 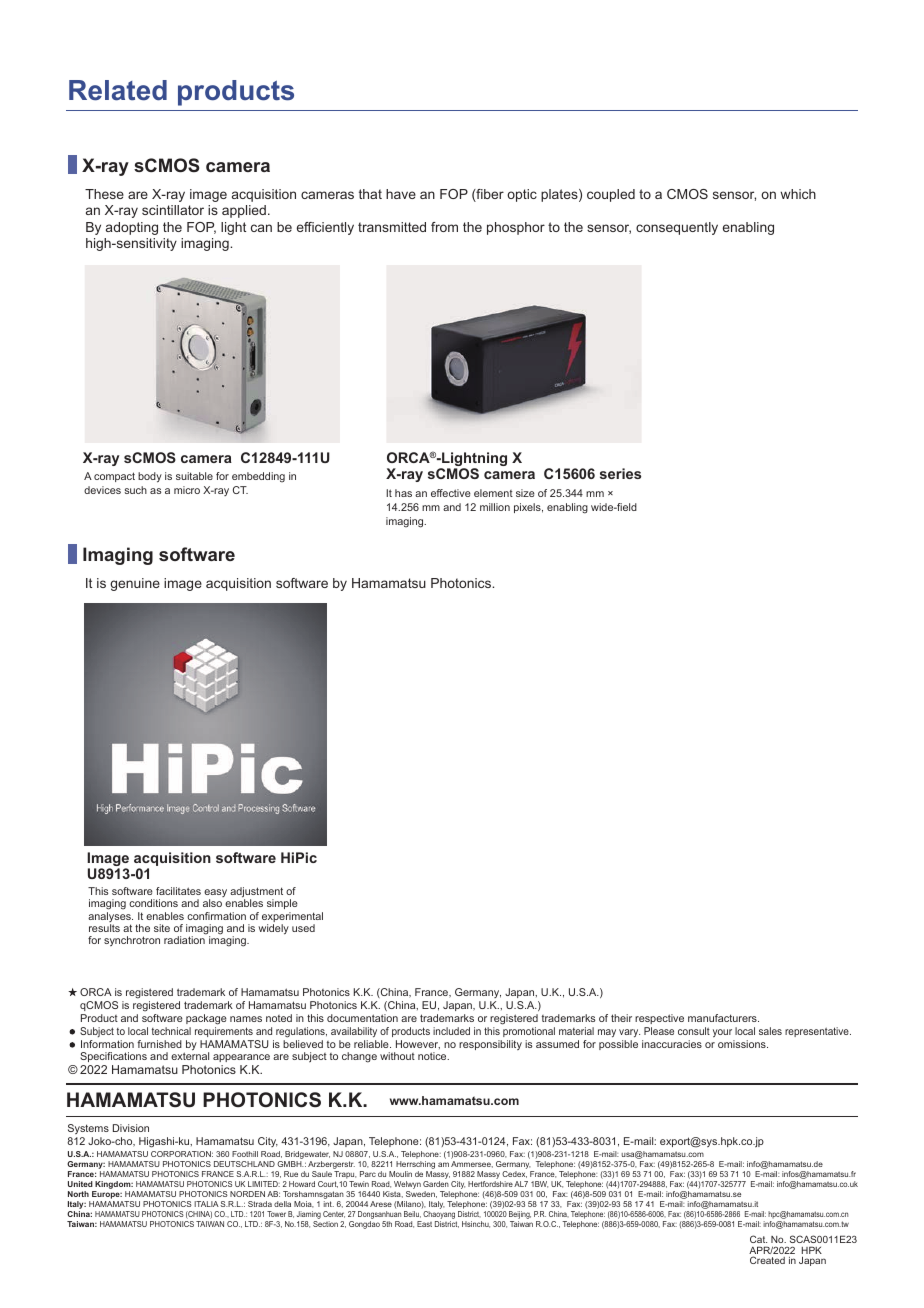 What do you see at coordinates (620, 473) in the image?
I see `series` at bounding box center [620, 473].
